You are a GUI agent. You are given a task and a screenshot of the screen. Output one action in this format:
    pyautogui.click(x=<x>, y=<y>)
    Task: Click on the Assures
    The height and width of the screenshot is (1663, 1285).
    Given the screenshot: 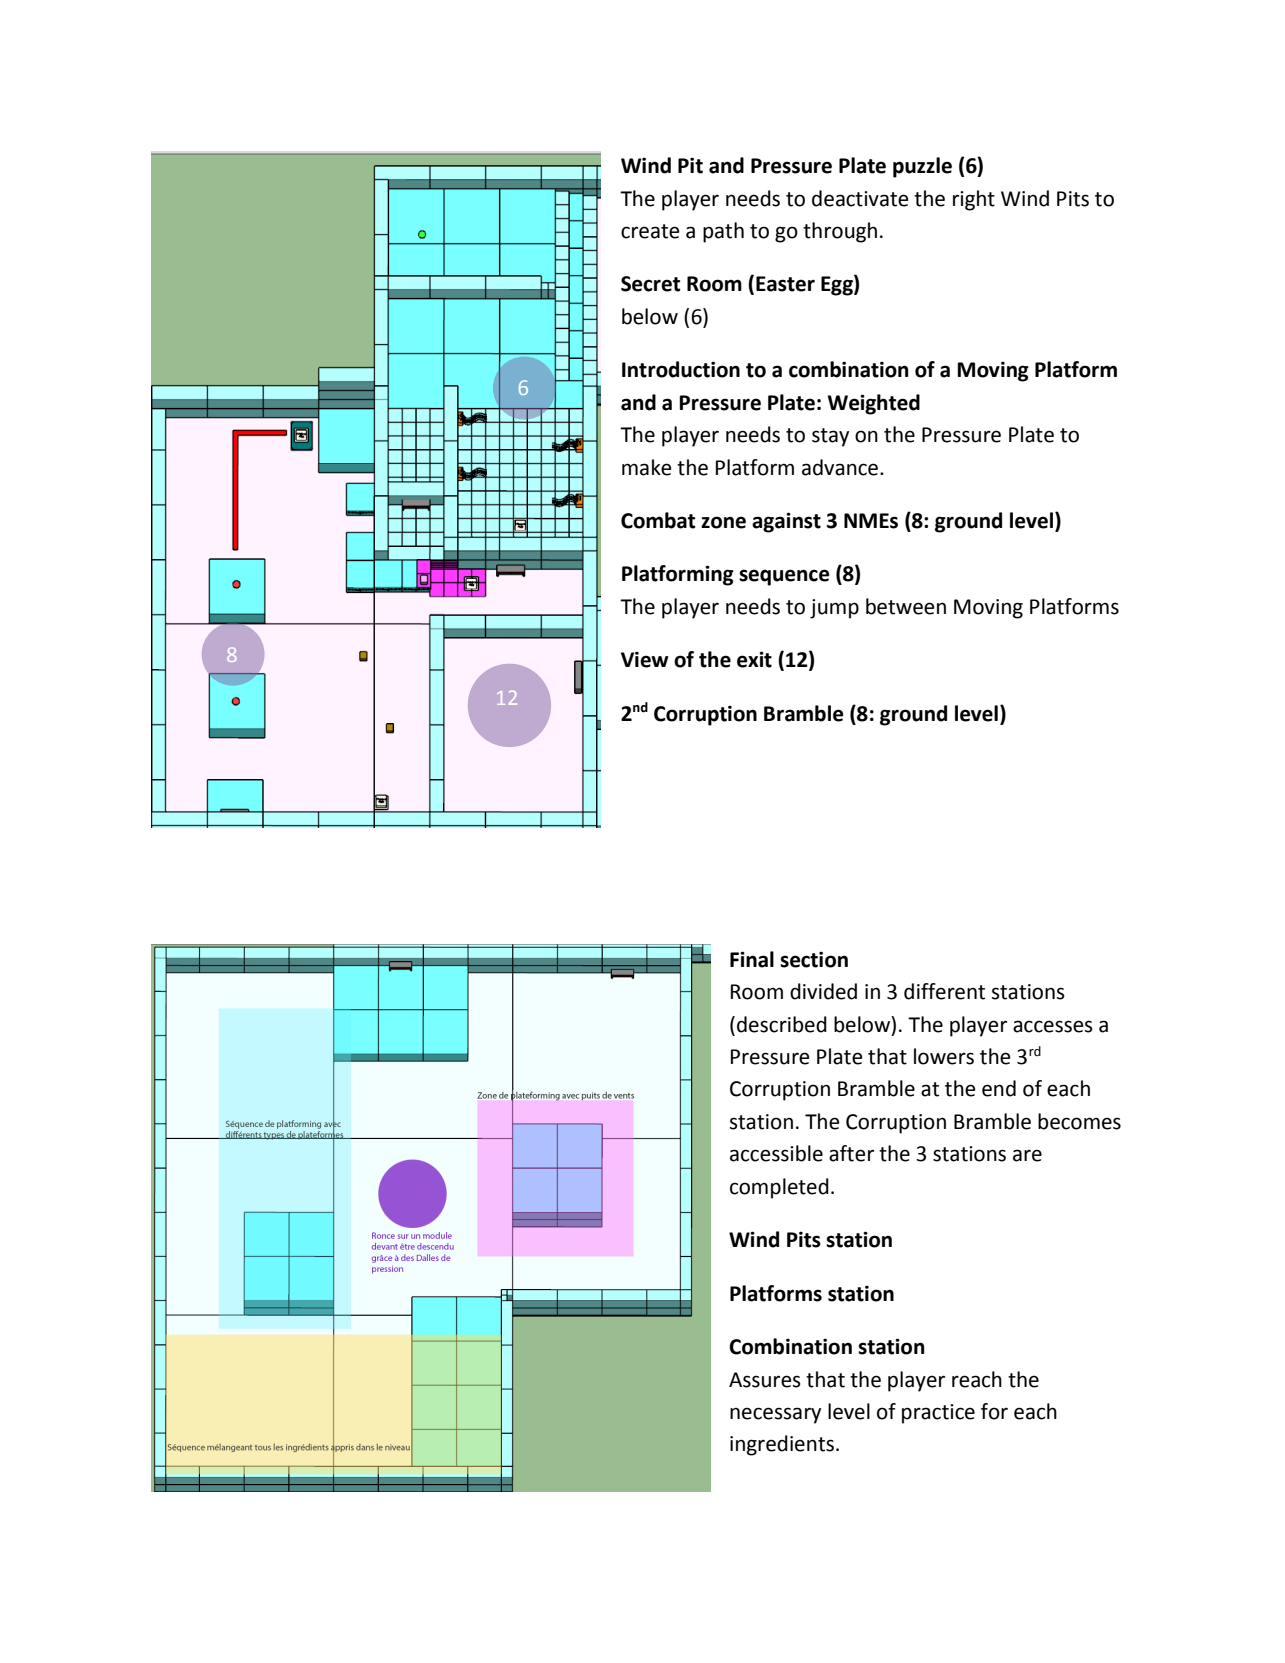 What is the action you would take?
    pyautogui.click(x=765, y=1380)
